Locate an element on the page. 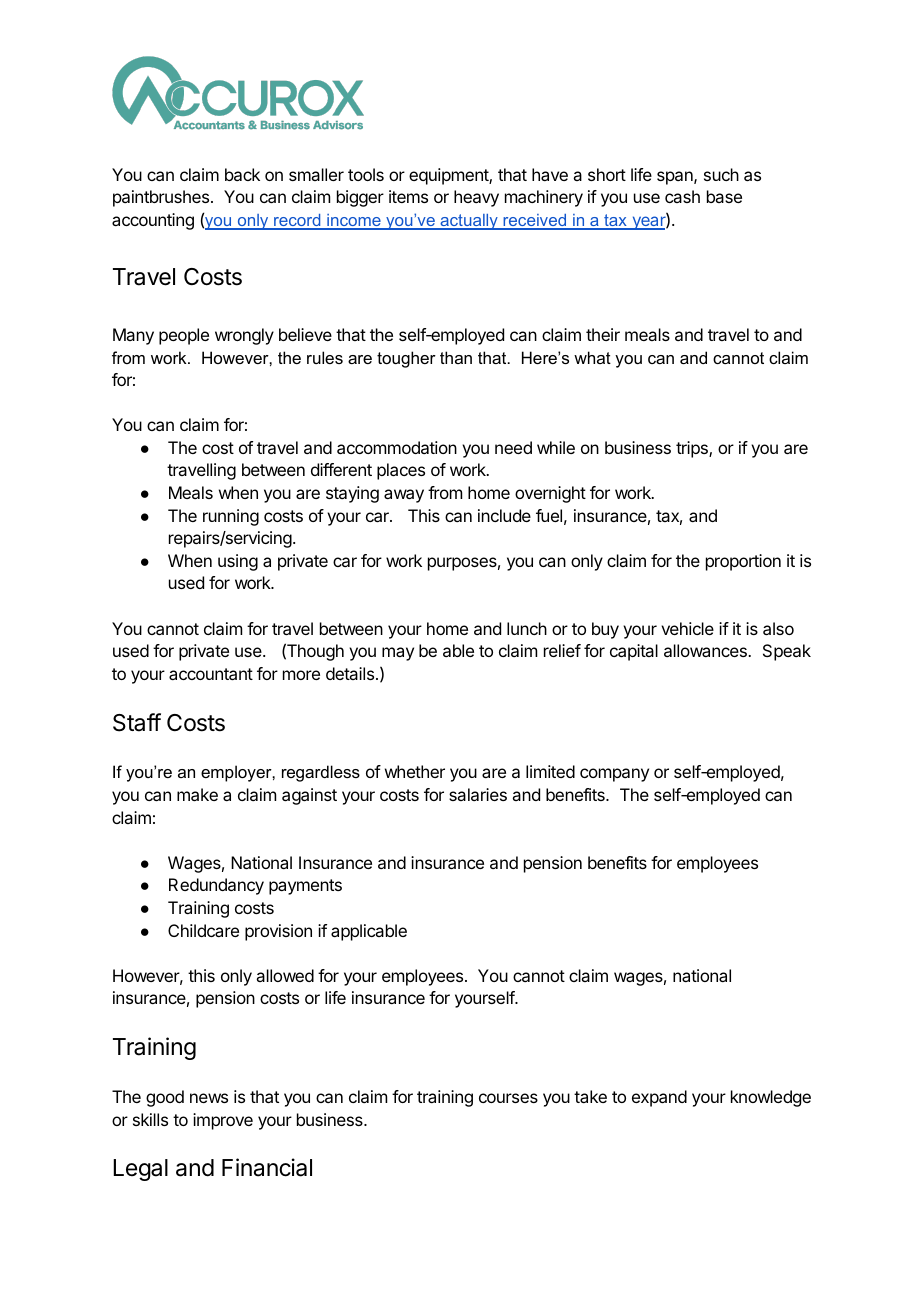 The image size is (924, 1307). back is located at coordinates (242, 174).
